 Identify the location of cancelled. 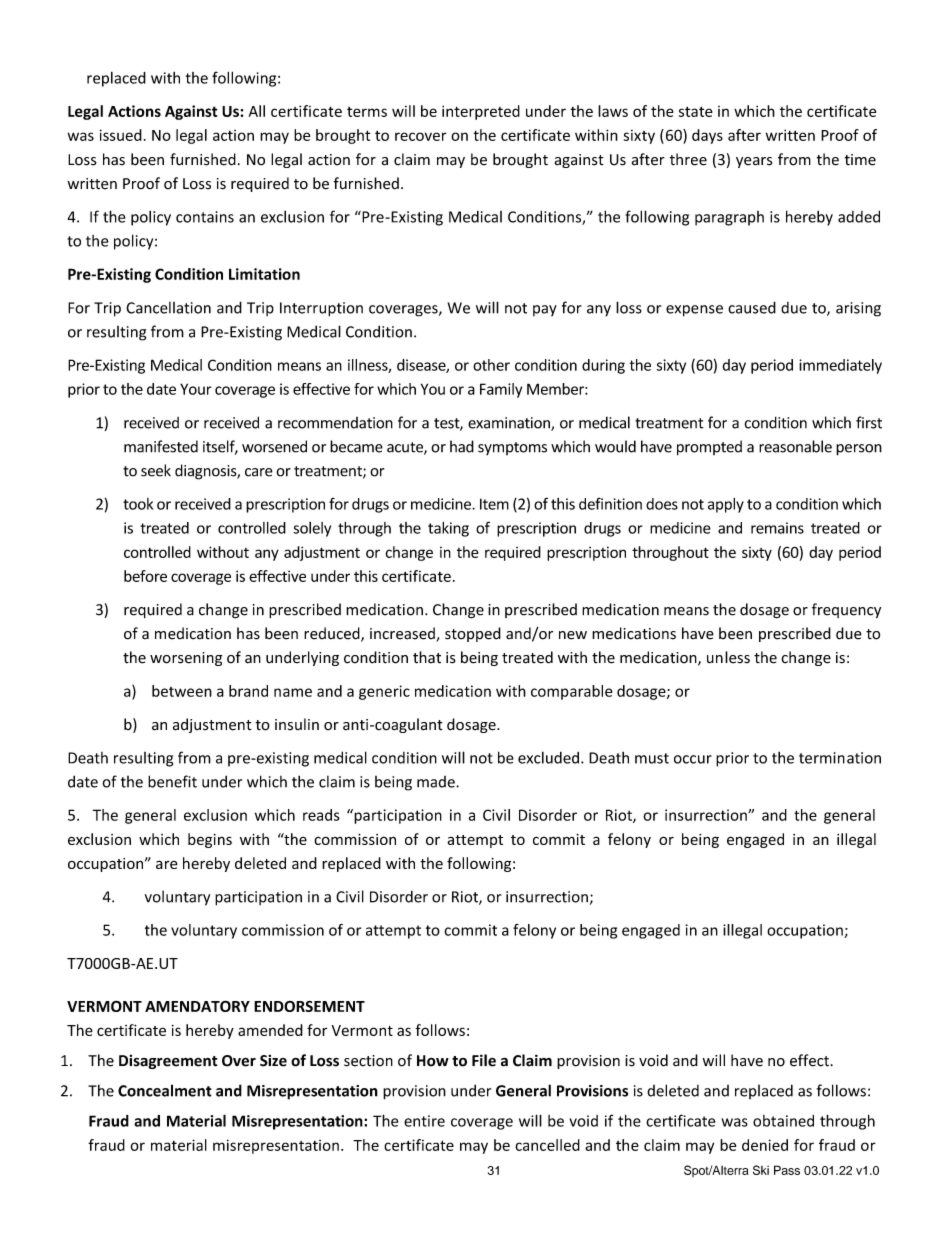
(547, 1145).
